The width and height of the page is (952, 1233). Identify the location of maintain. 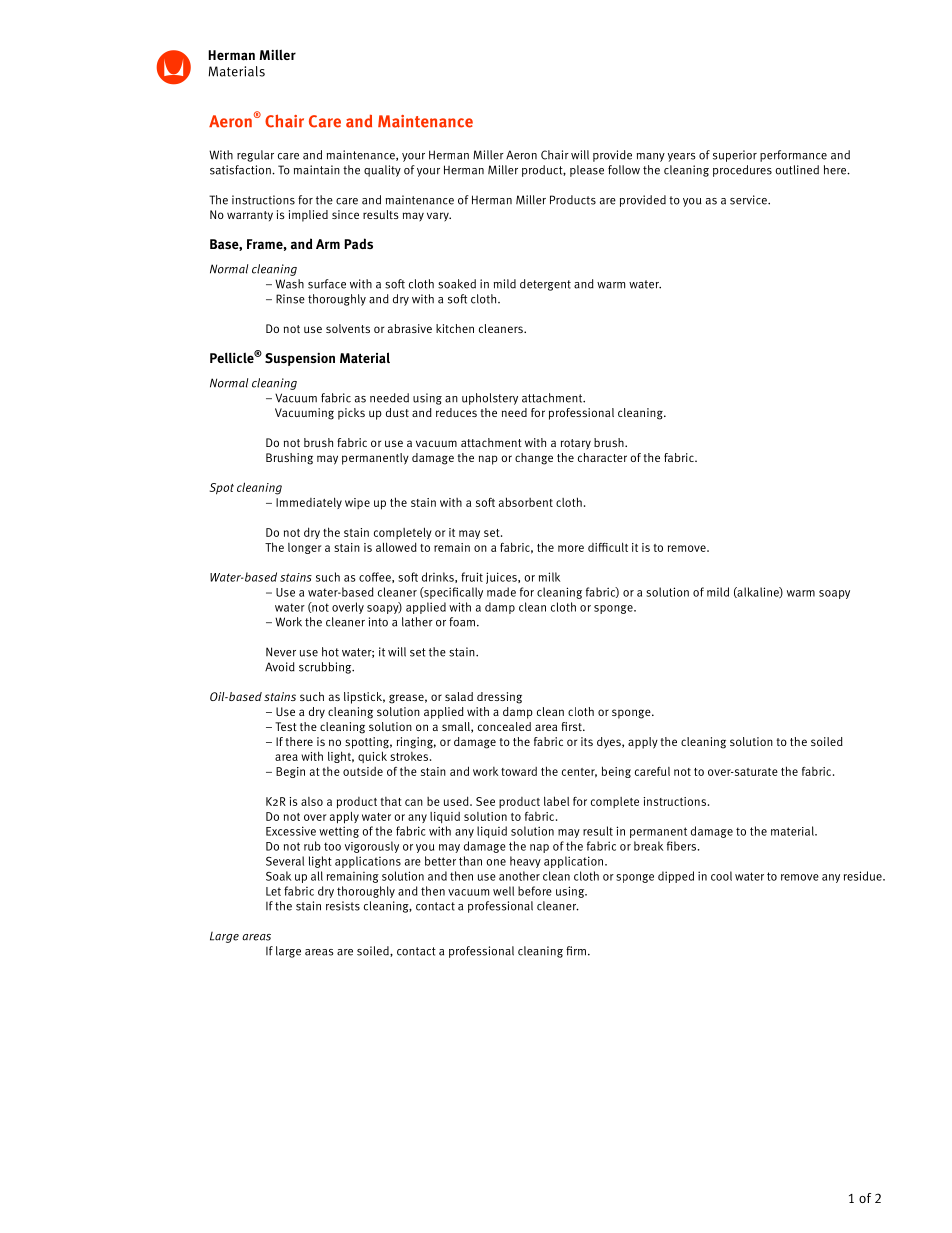
(317, 170).
